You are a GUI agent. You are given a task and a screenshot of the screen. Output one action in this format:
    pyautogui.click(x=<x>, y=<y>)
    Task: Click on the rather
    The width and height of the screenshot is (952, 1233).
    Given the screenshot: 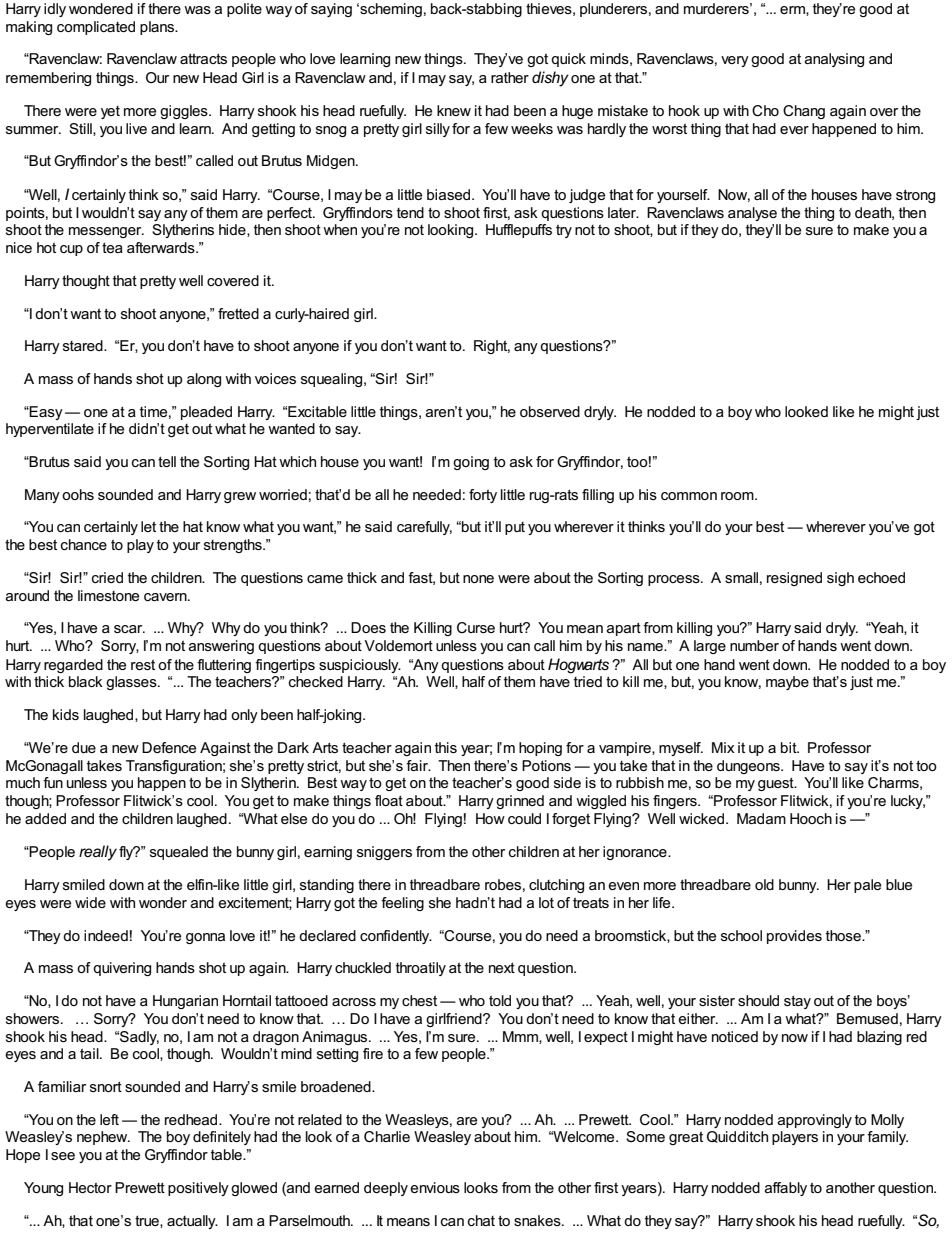 What is the action you would take?
    pyautogui.click(x=510, y=77)
